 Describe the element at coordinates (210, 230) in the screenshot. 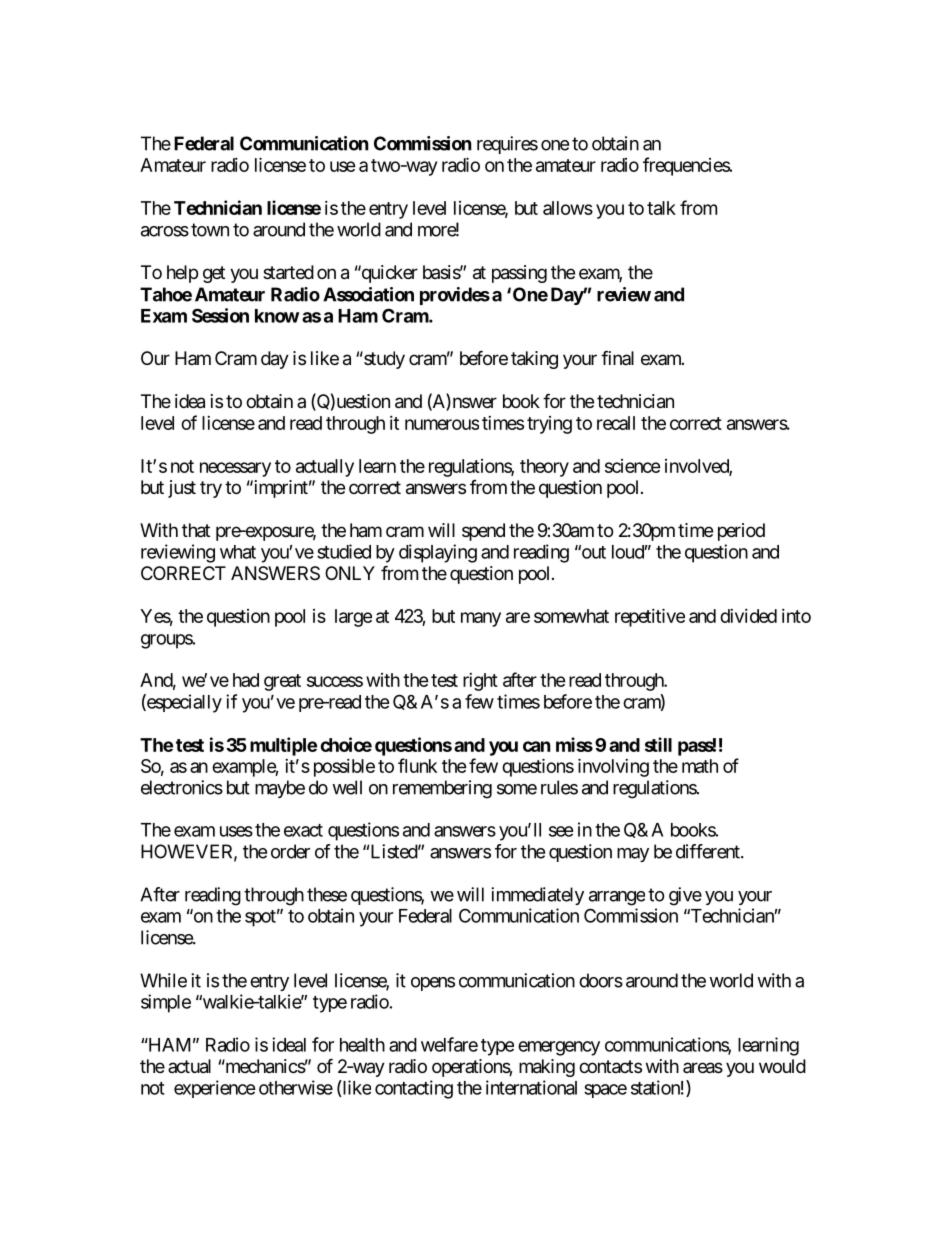

I see `town` at that location.
